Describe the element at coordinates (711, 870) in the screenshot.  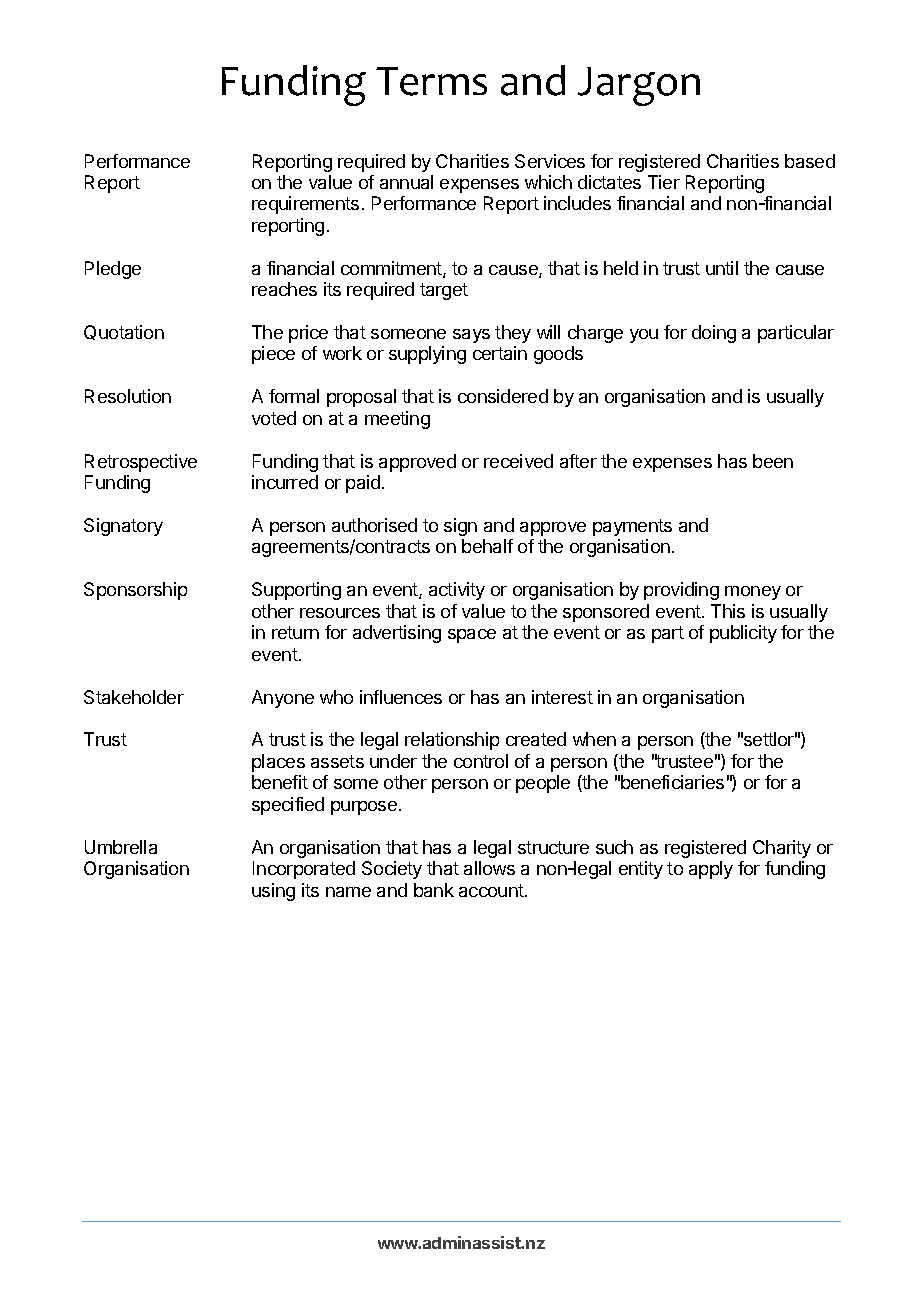
I see `apply` at that location.
